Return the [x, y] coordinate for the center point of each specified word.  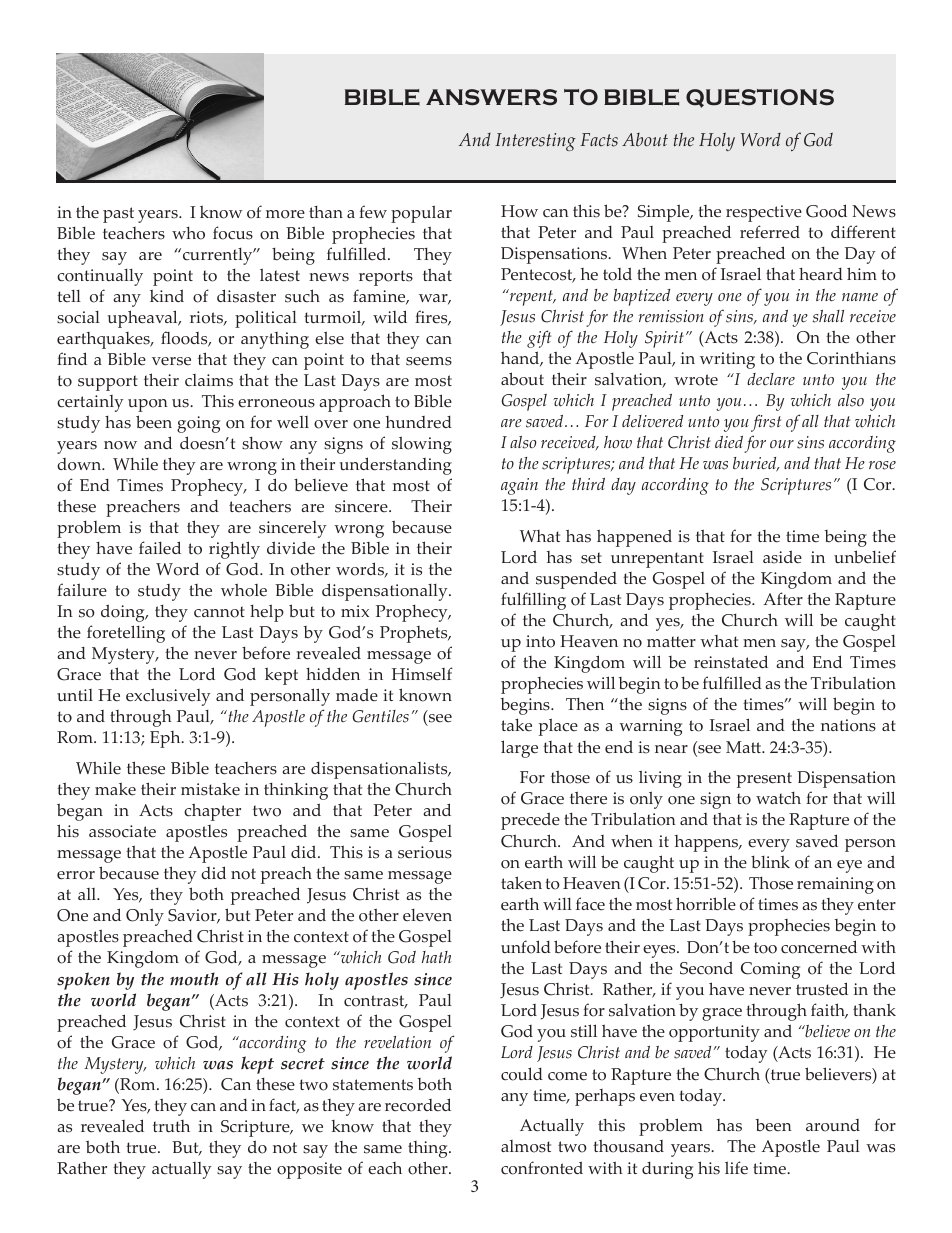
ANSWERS [491, 97]
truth [171, 1126]
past [118, 215]
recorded [418, 1105]
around [833, 1125]
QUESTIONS [760, 98]
